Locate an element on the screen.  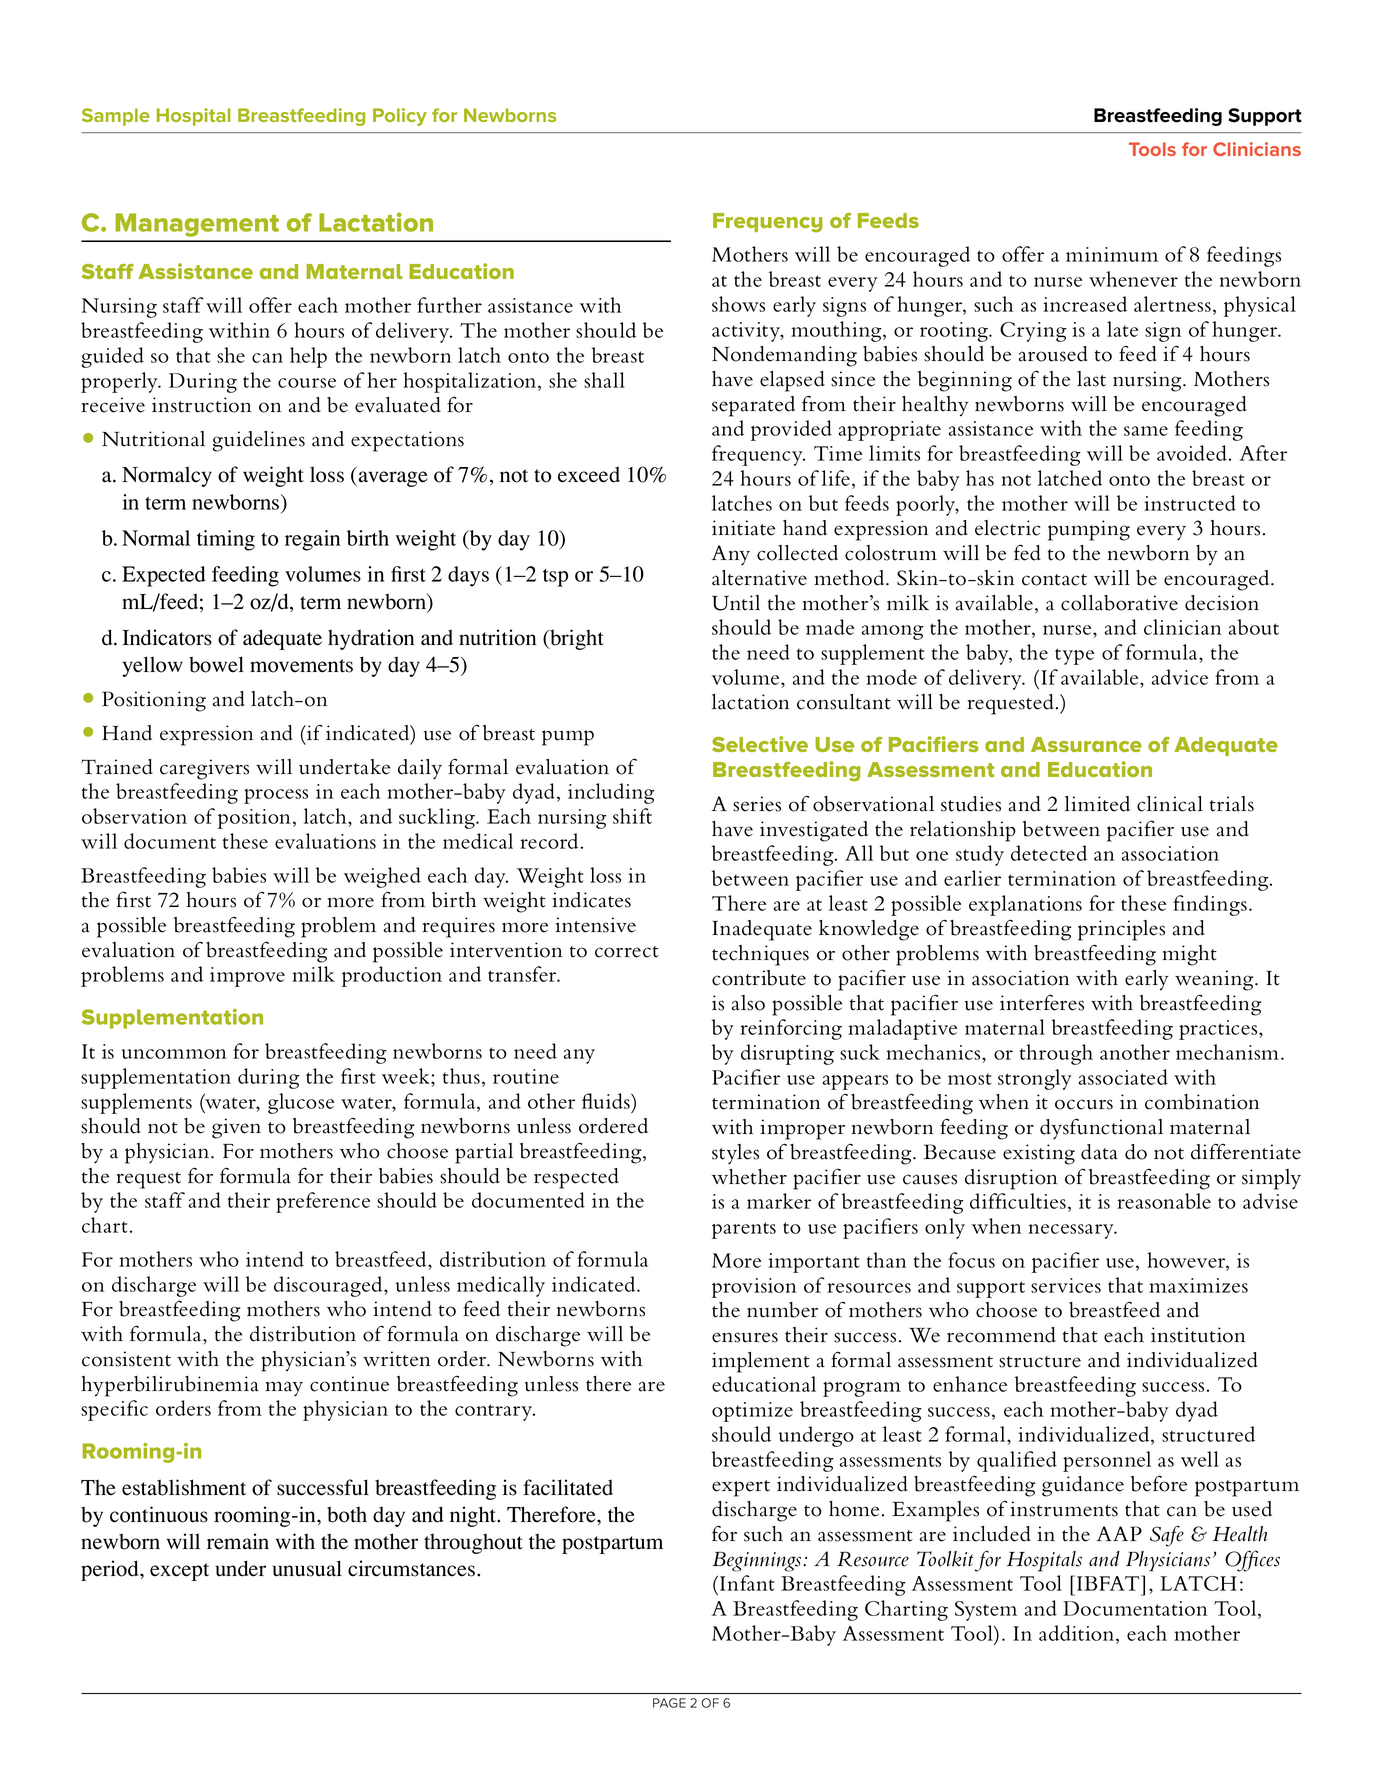
styles is located at coordinates (735, 1154).
